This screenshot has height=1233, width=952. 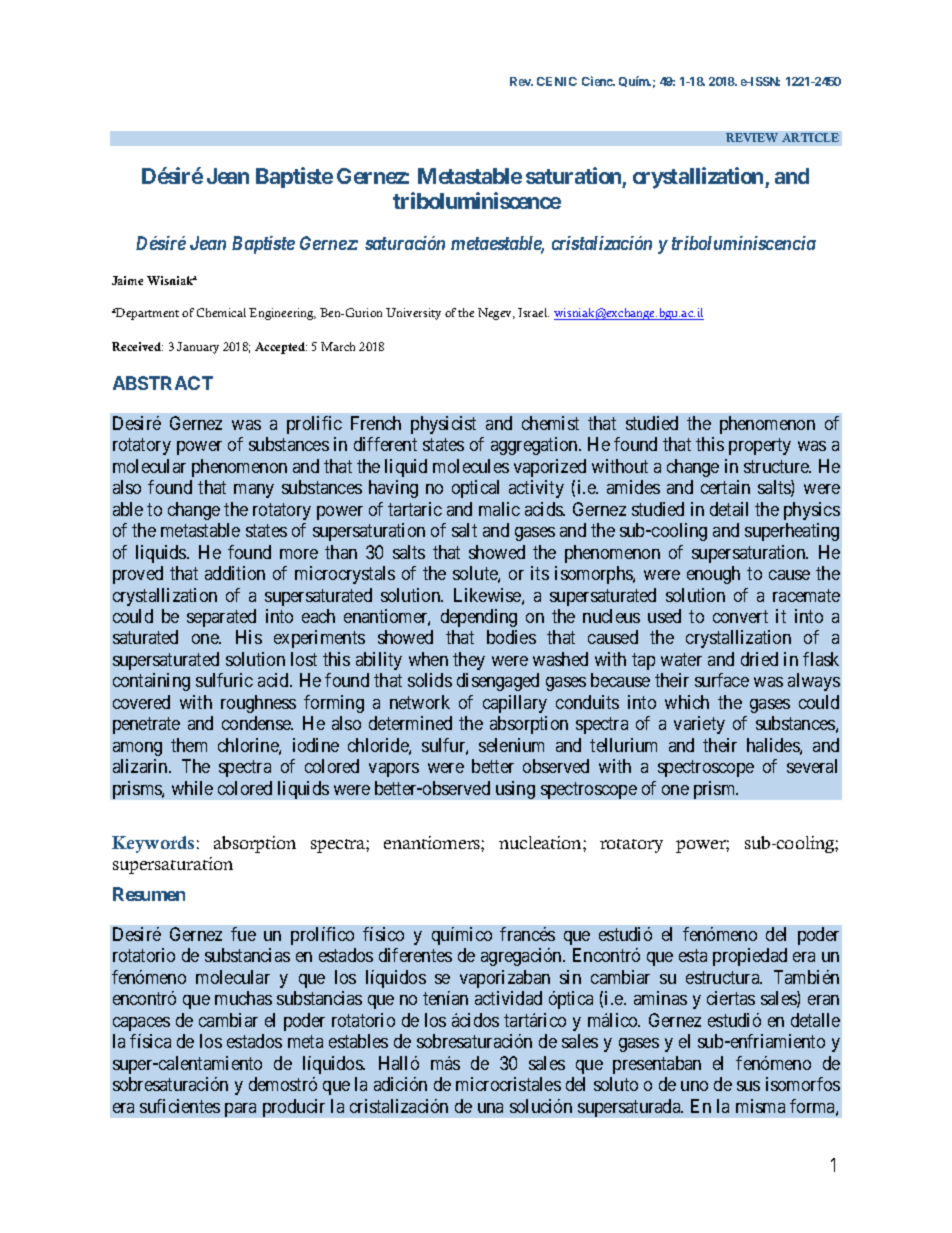 What do you see at coordinates (235, 573) in the screenshot?
I see `addition` at bounding box center [235, 573].
